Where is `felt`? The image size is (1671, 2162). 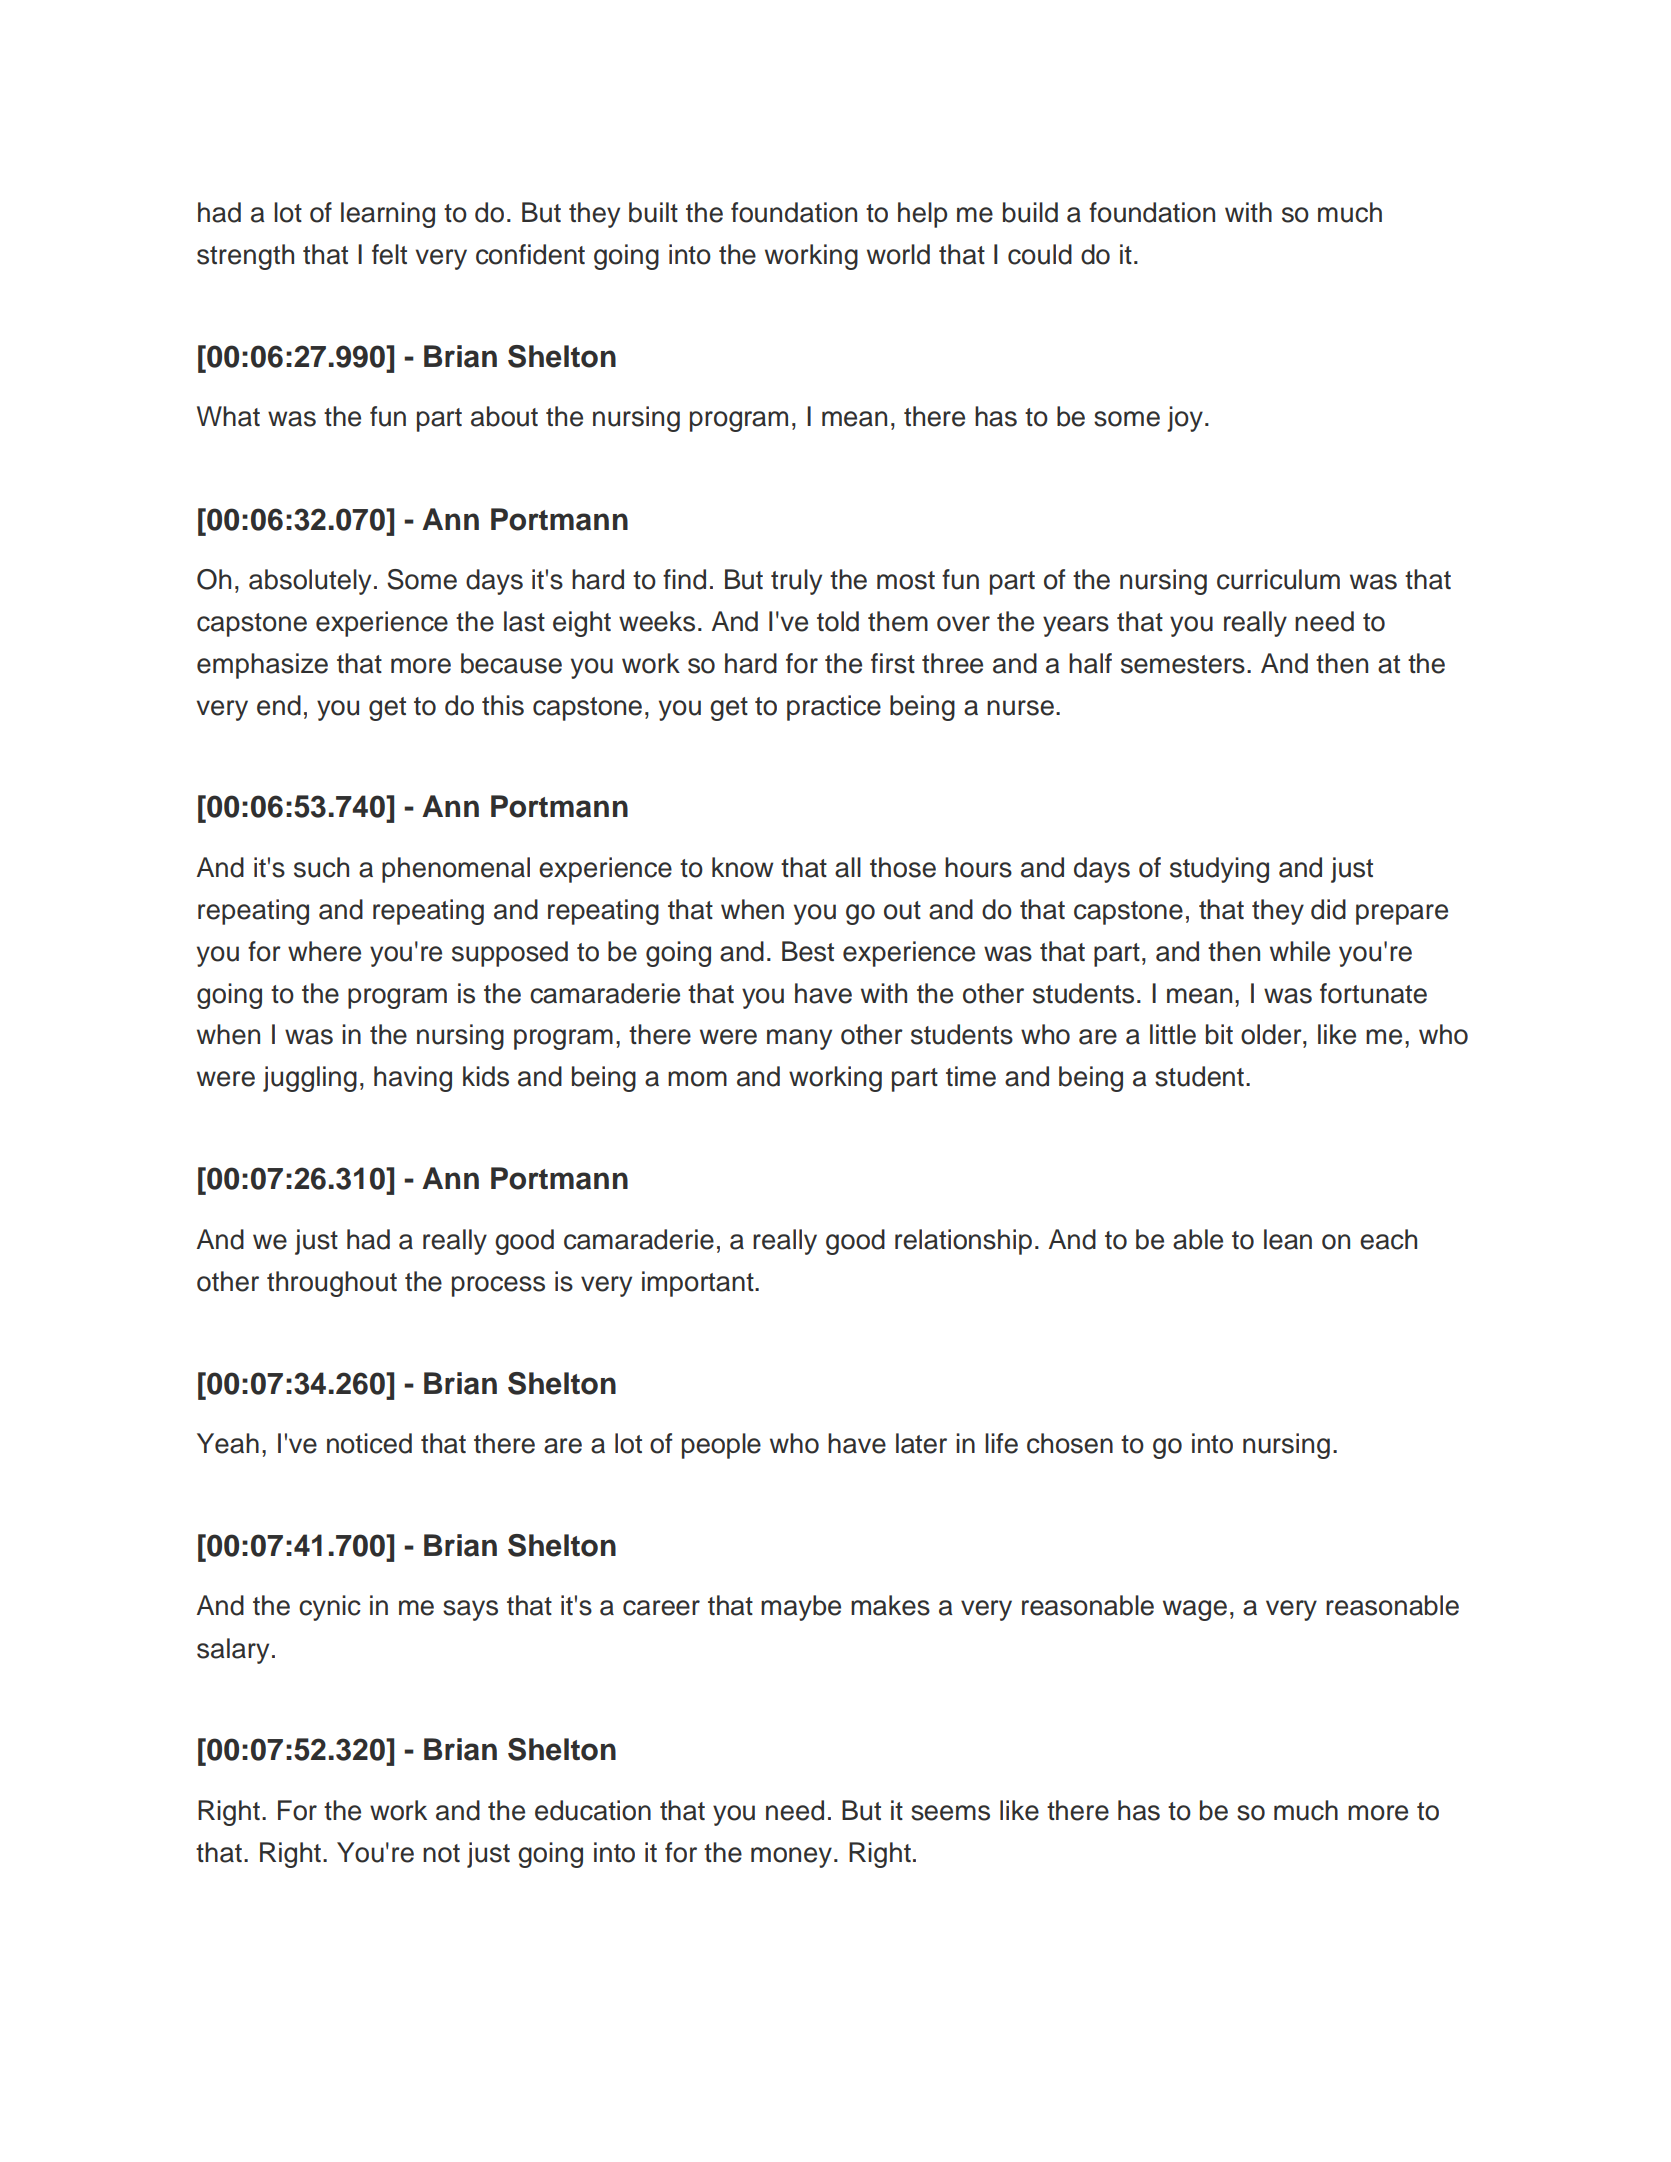 felt is located at coordinates (389, 254).
